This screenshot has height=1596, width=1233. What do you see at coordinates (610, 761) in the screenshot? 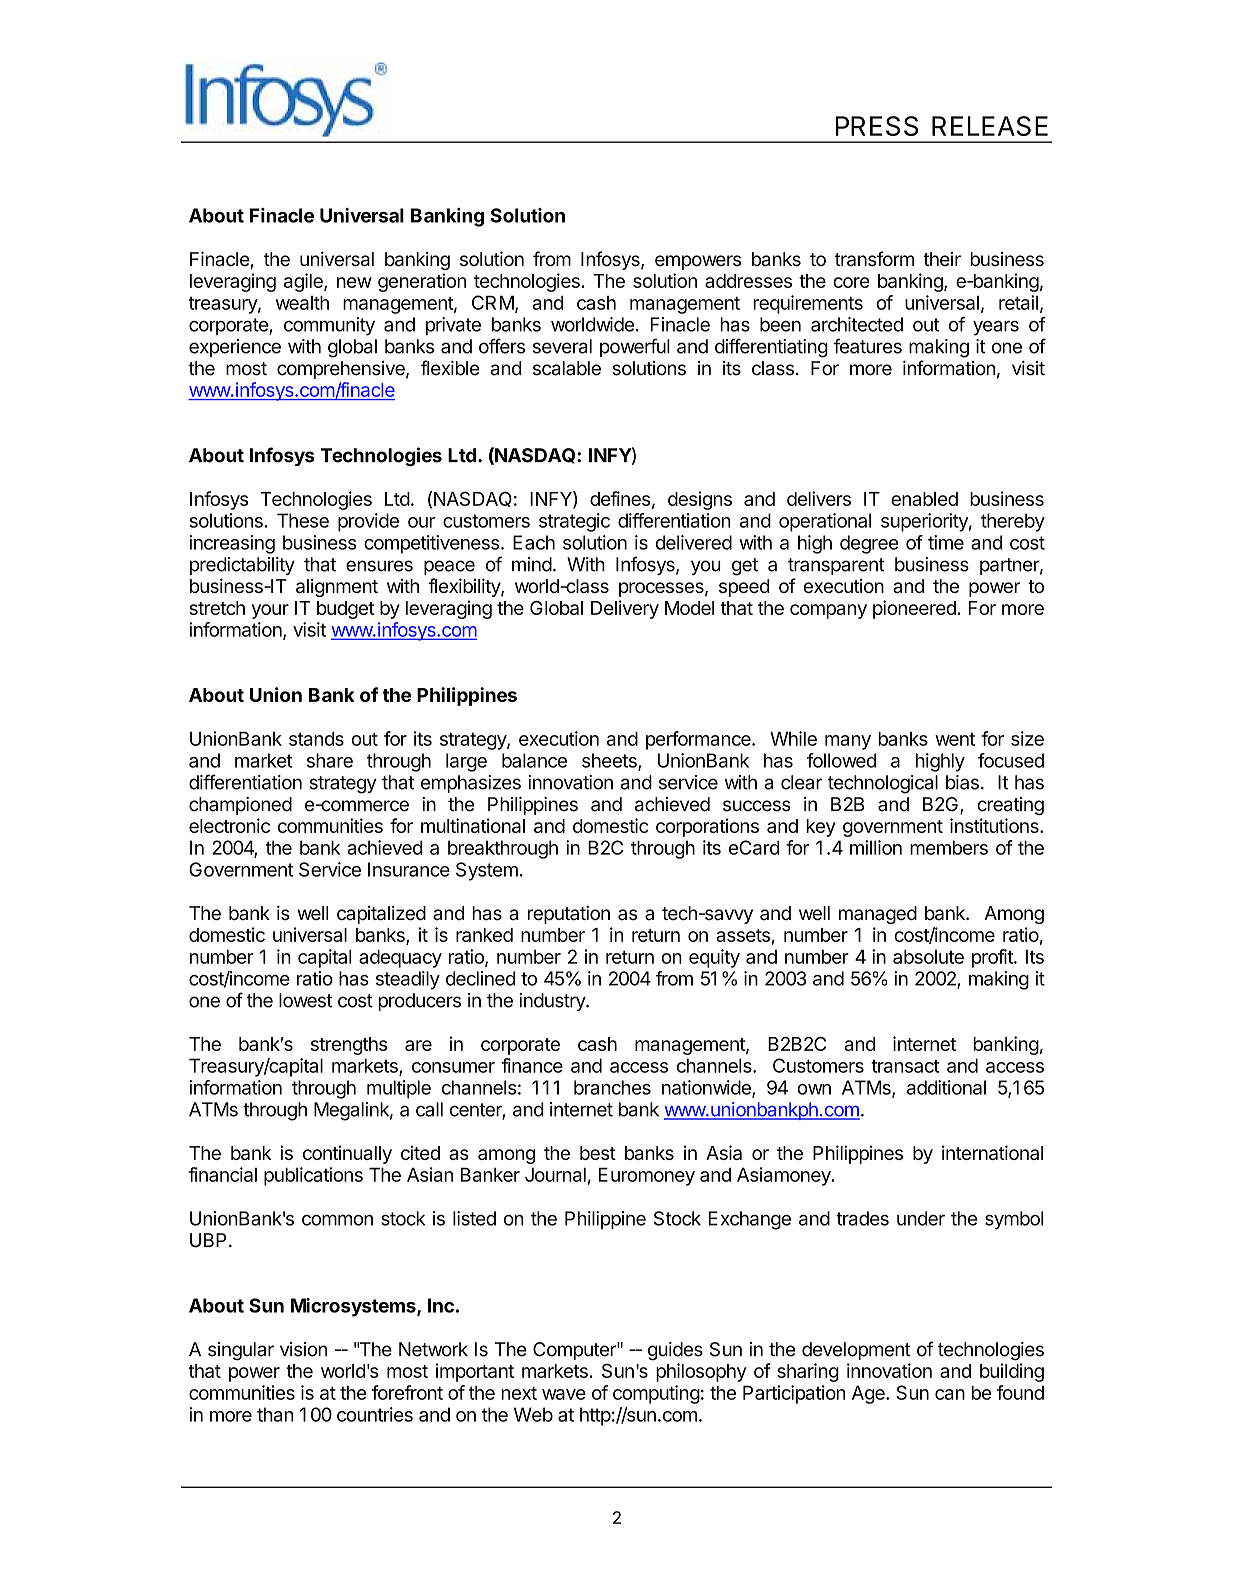
I see `sheets` at bounding box center [610, 761].
